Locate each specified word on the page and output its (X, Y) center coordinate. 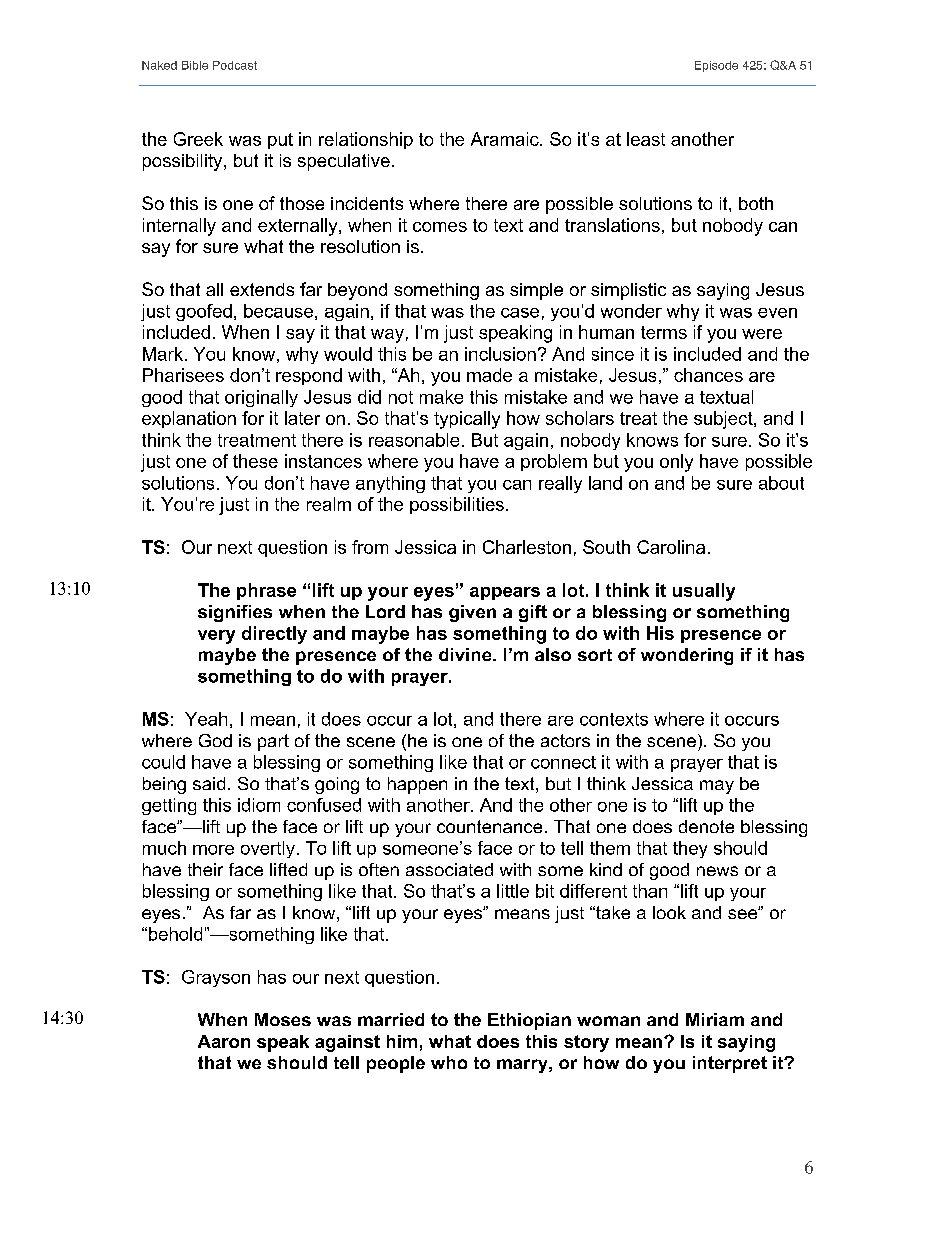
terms (664, 332)
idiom (259, 805)
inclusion (500, 354)
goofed (204, 312)
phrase (266, 591)
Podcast (235, 65)
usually (704, 592)
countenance (489, 826)
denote (706, 826)
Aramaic (506, 139)
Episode (716, 66)
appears (505, 593)
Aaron (224, 1041)
